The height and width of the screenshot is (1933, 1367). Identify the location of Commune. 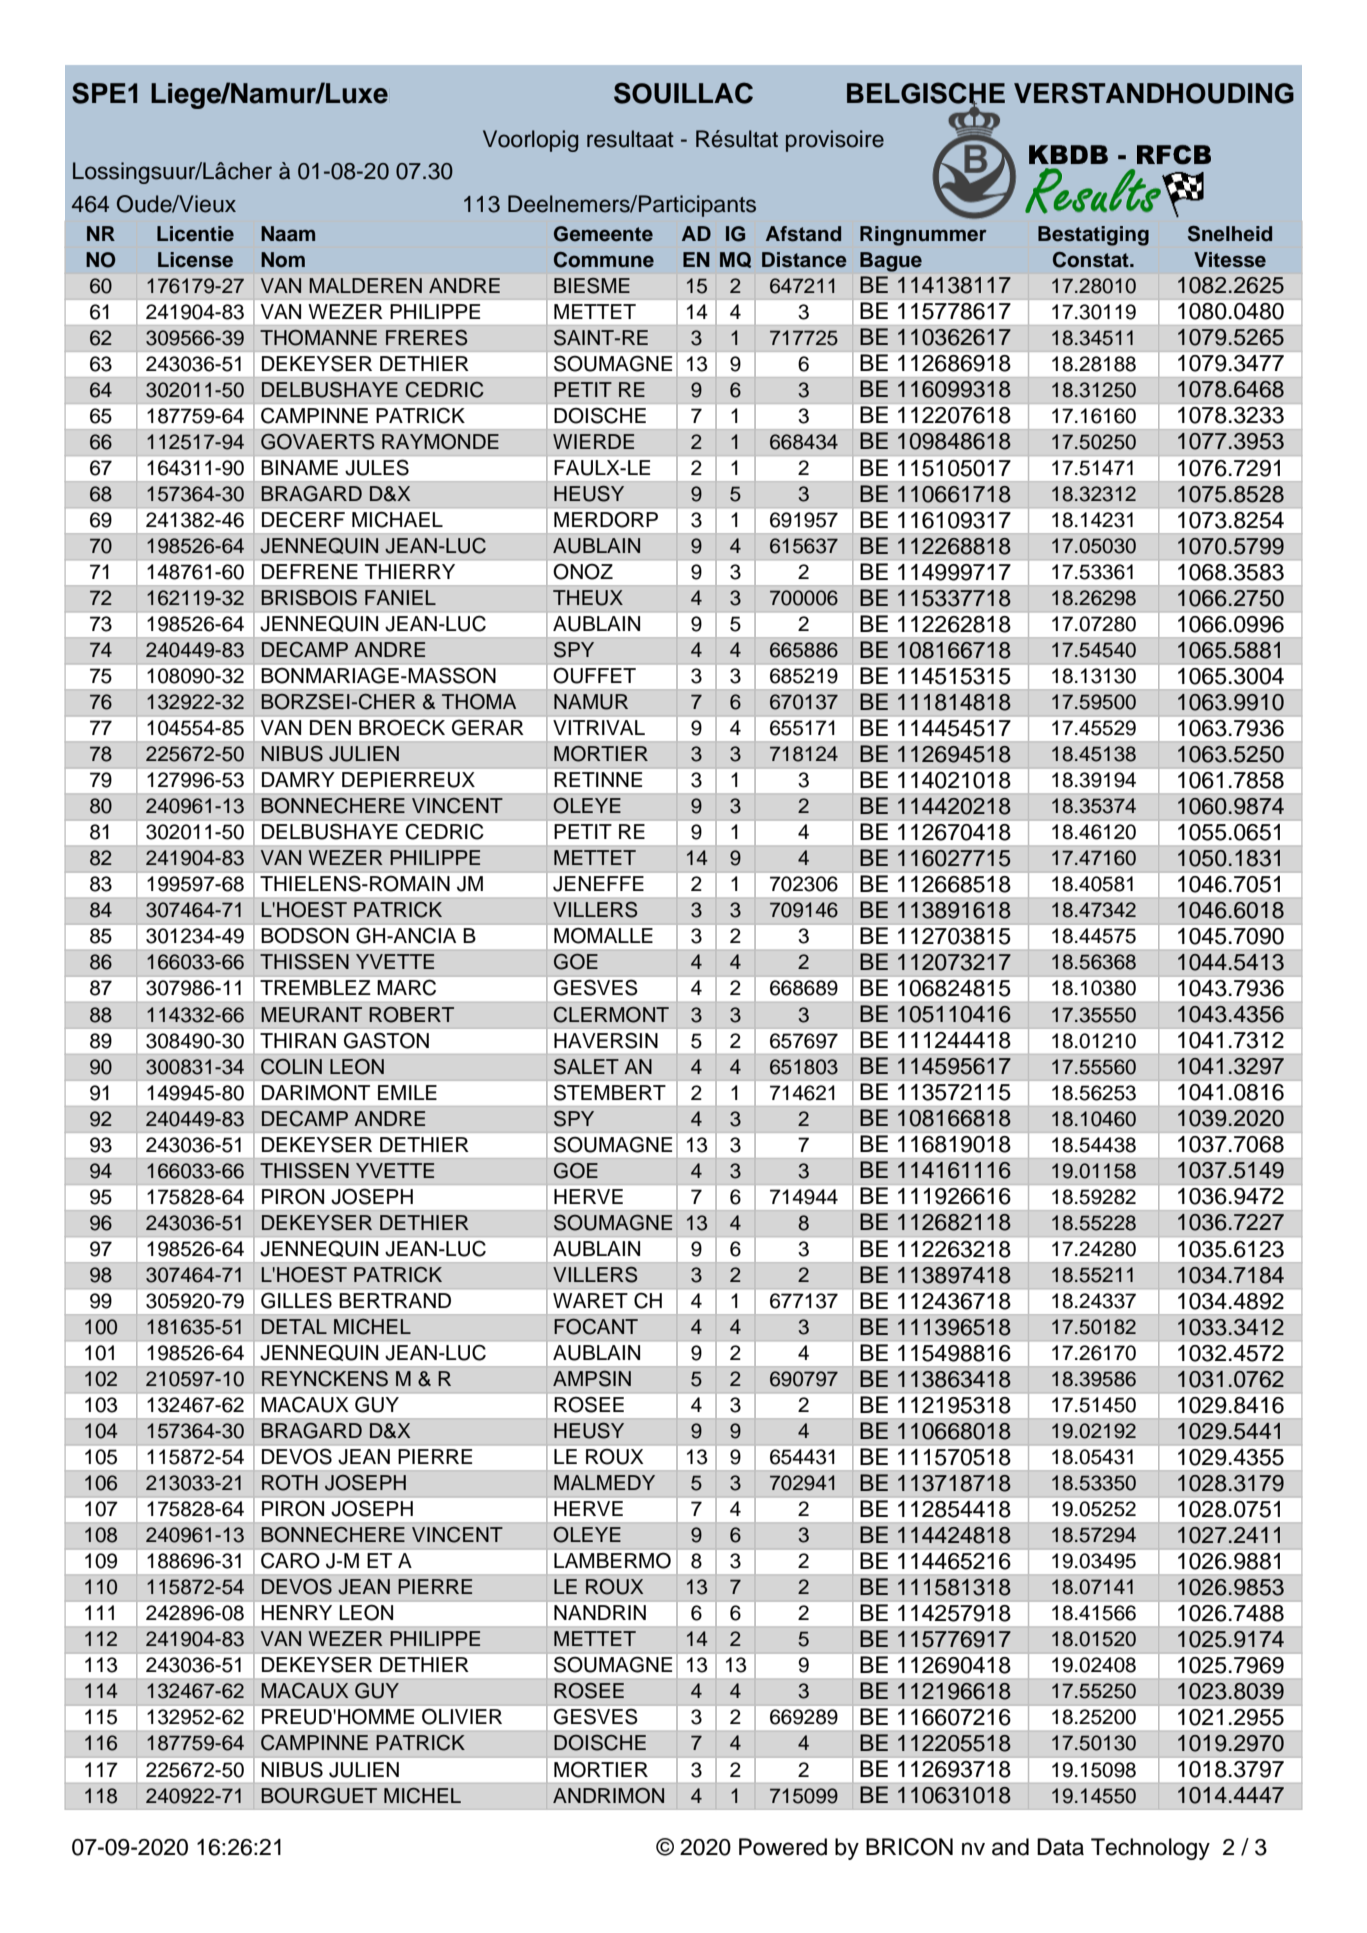
(604, 260).
